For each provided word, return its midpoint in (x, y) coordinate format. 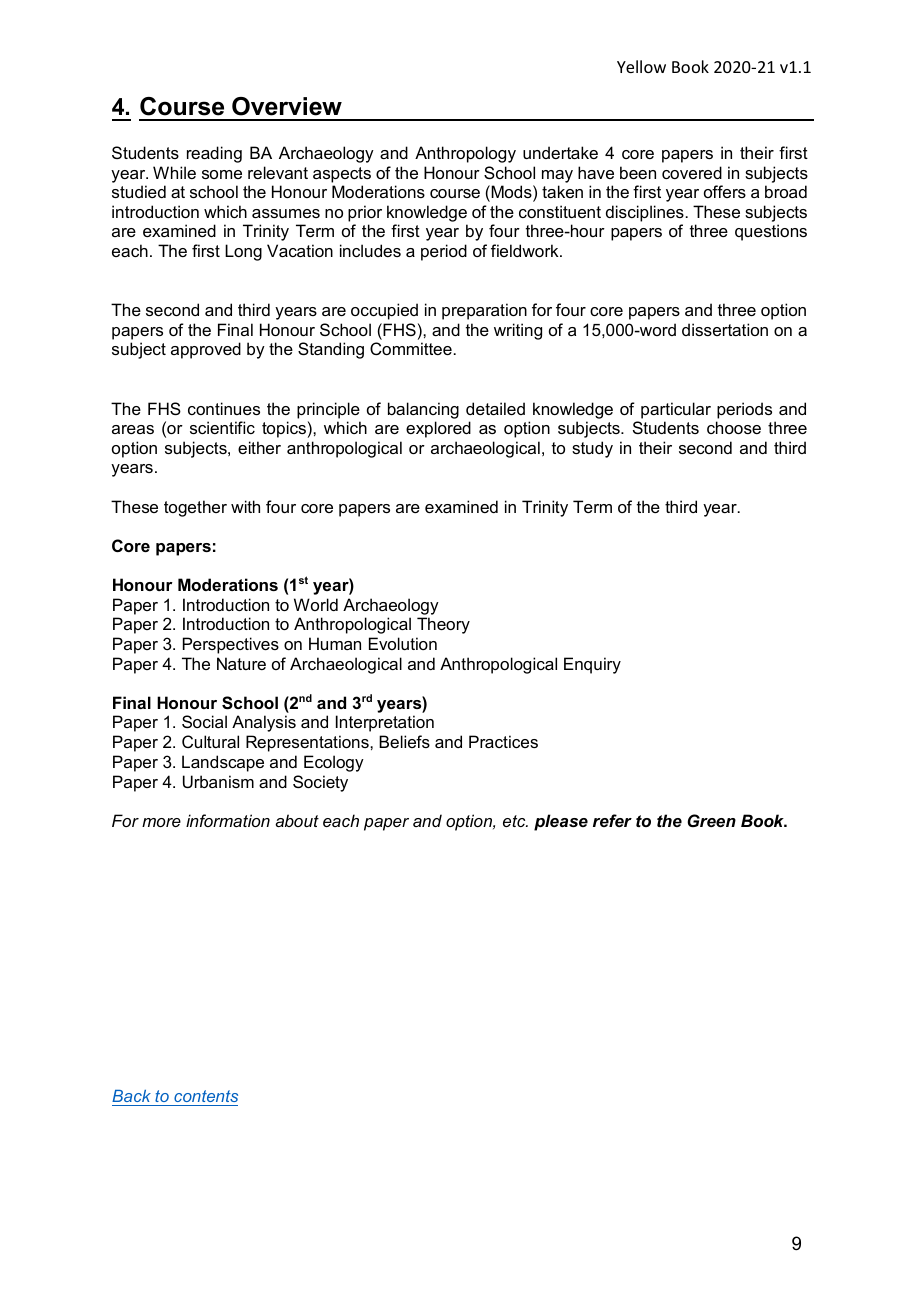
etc (515, 821)
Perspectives (231, 645)
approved (206, 350)
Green (711, 820)
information (228, 820)
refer (612, 820)
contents (206, 1096)
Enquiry (592, 665)
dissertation (725, 329)
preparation (484, 311)
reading (214, 154)
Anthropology (465, 154)
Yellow (641, 66)
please (561, 822)
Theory (443, 625)
